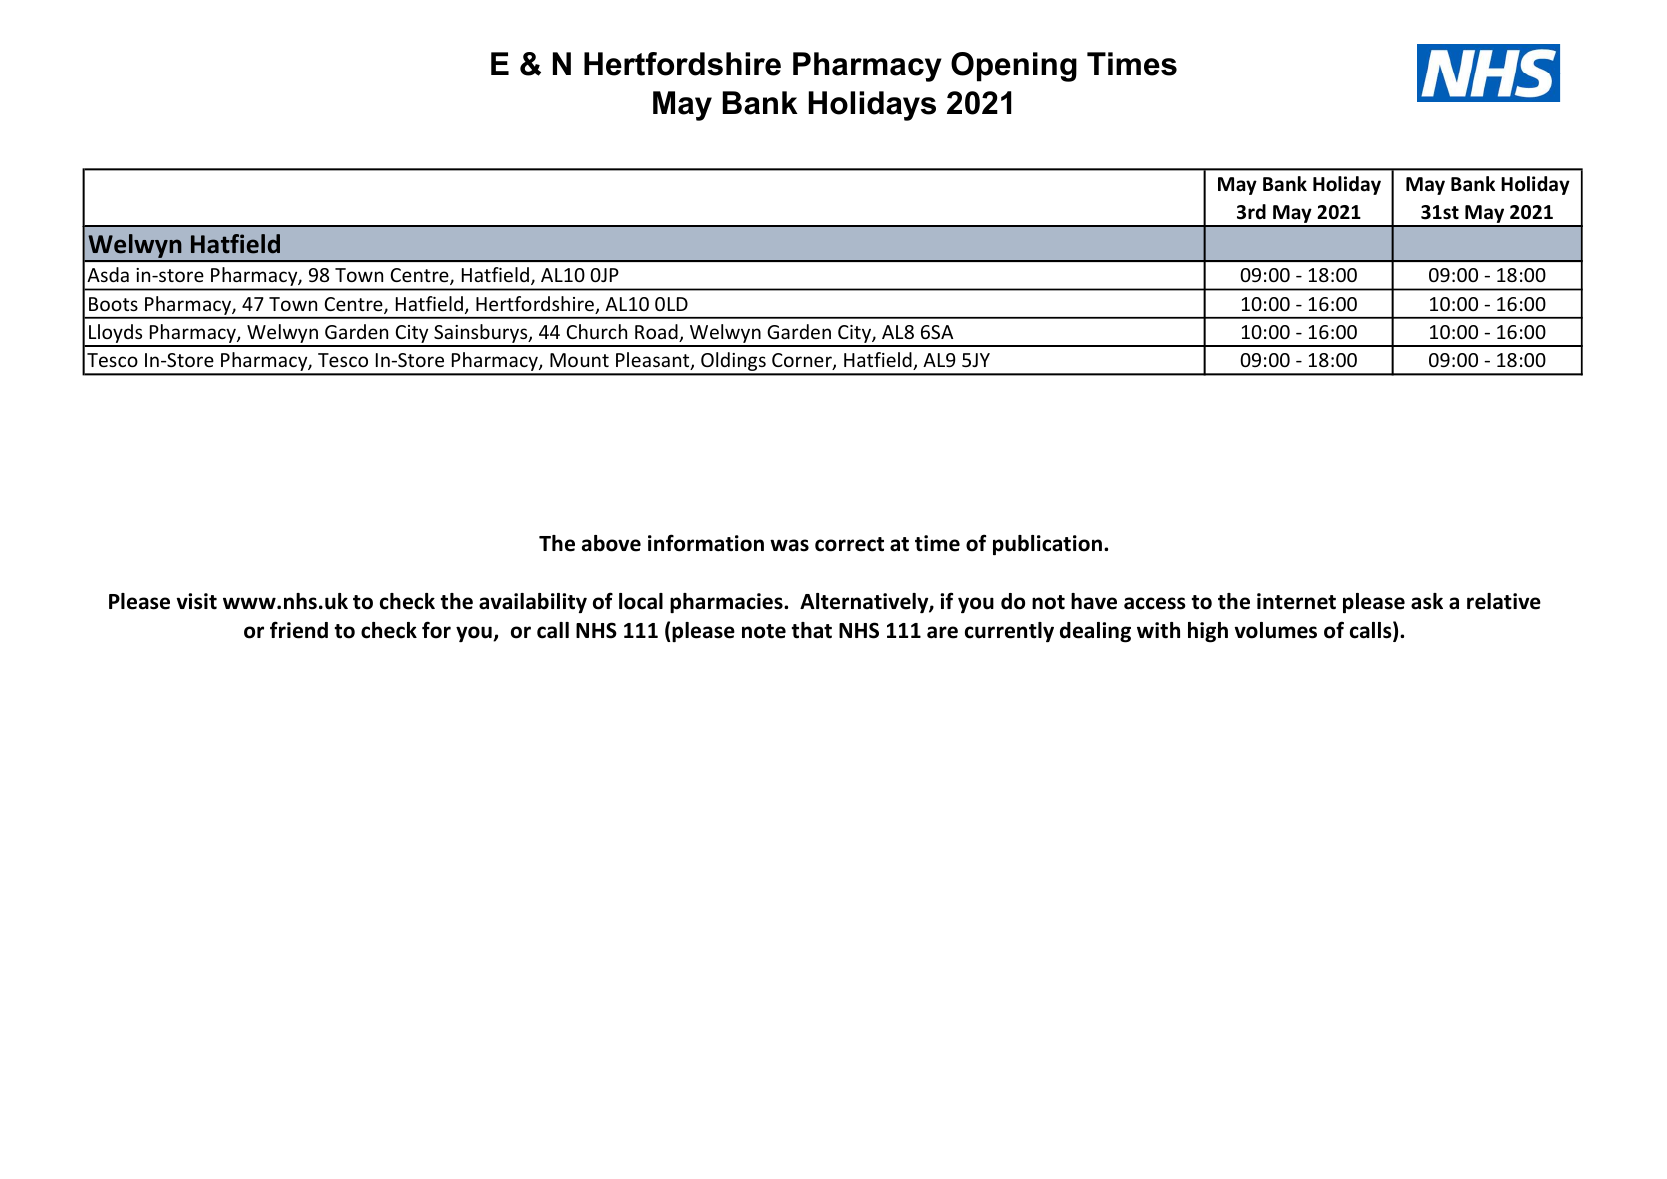 This image has height=1179, width=1667. Describe the element at coordinates (1014, 67) in the image. I see `Opening` at that location.
